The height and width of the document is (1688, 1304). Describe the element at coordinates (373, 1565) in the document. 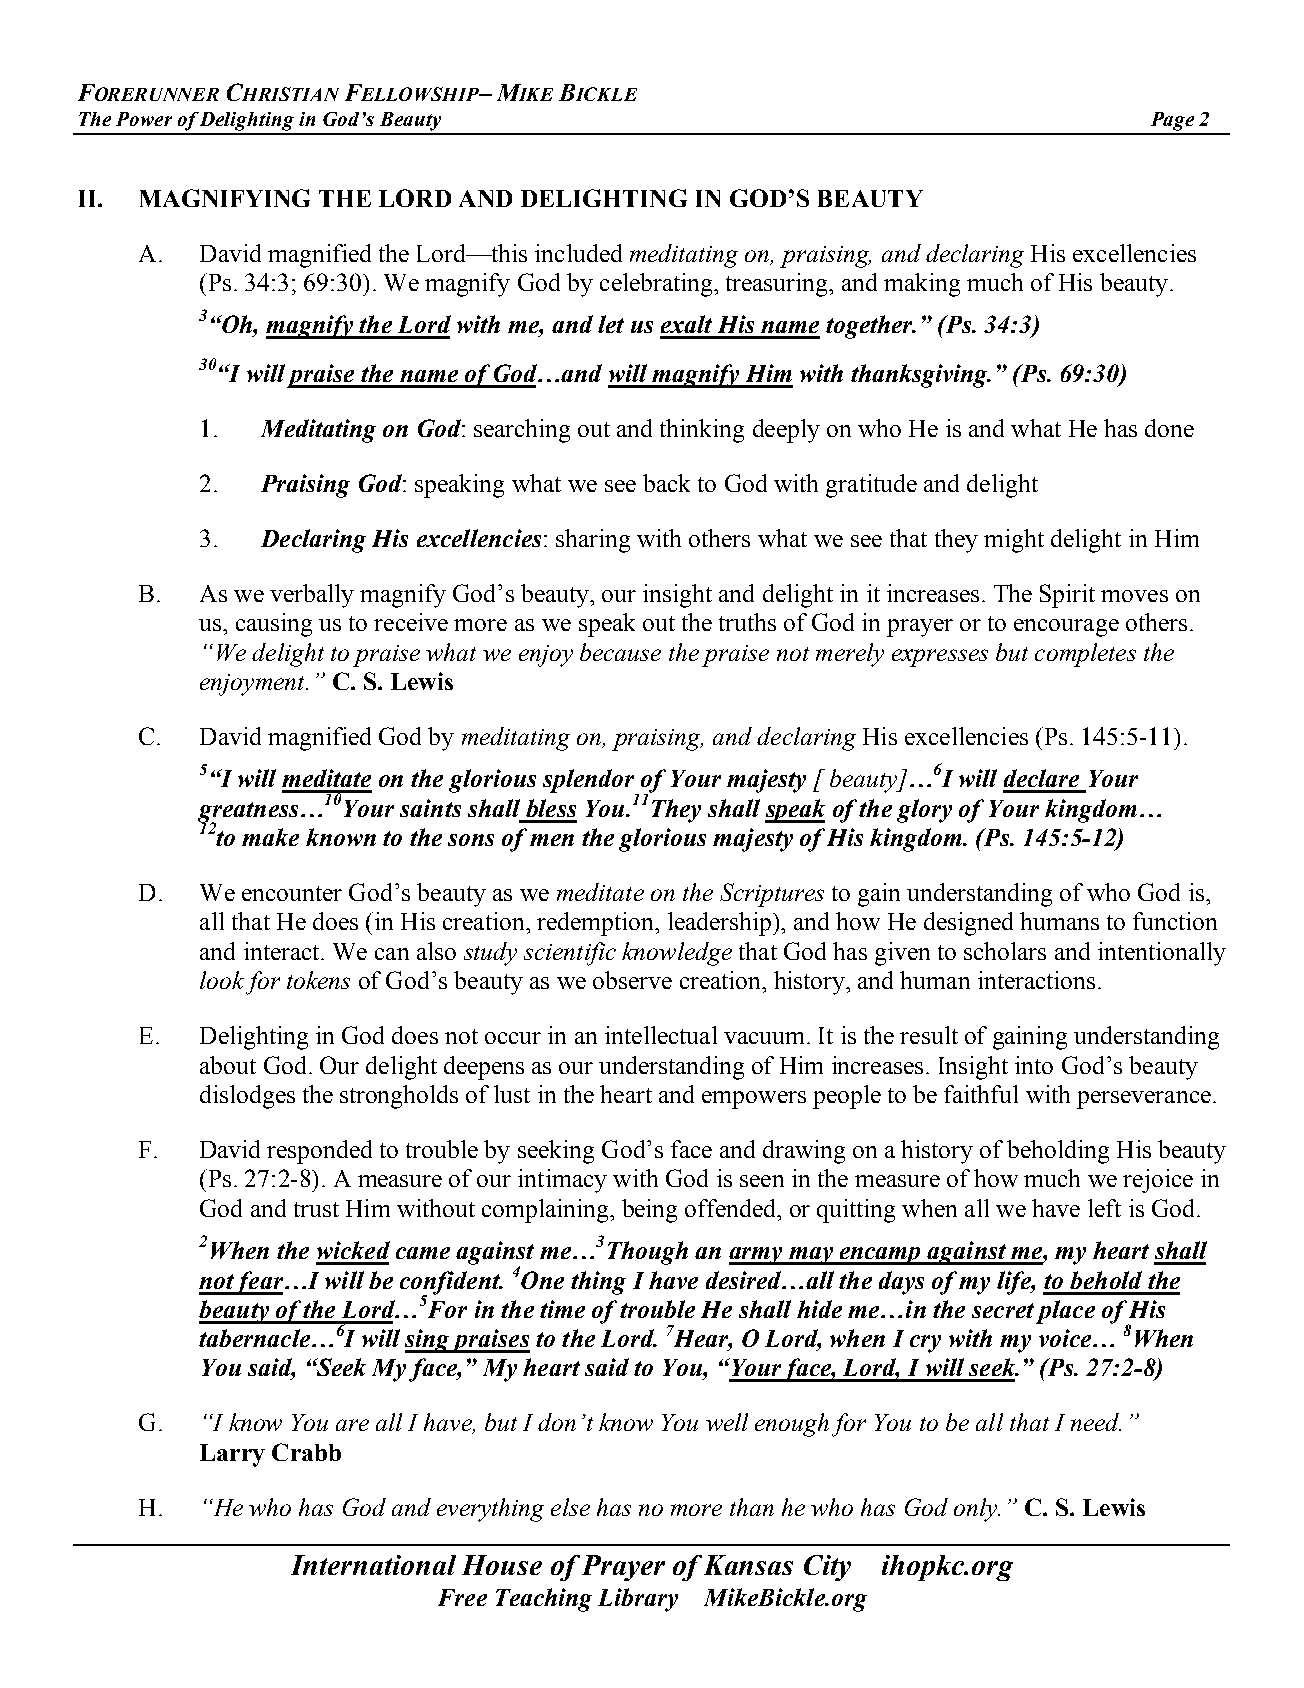

I see `International` at that location.
